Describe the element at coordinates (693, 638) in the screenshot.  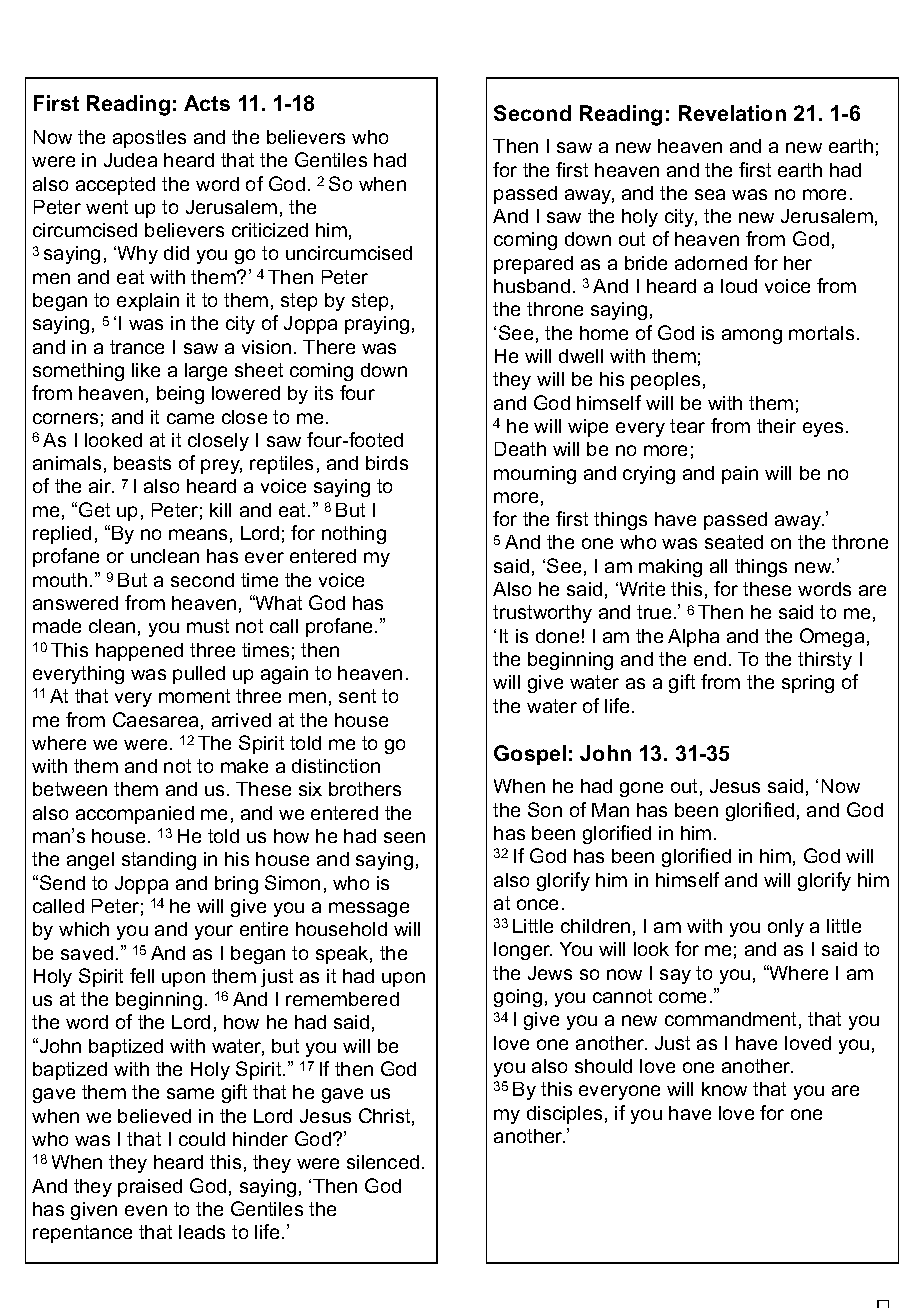
I see `Alpha` at that location.
